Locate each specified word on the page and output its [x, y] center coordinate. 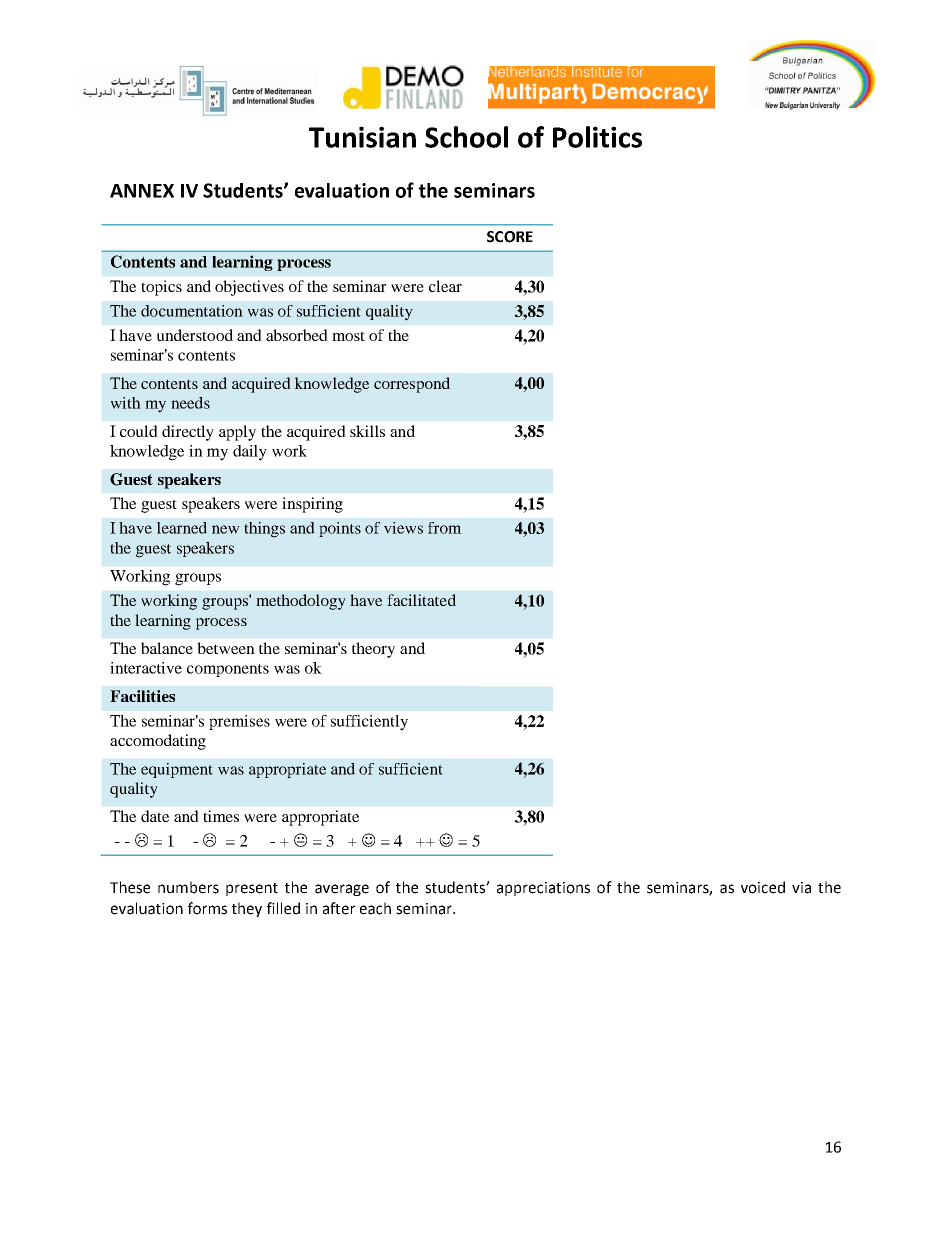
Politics [597, 137]
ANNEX [142, 191]
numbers [188, 887]
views [403, 528]
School [466, 137]
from [445, 528]
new [225, 529]
